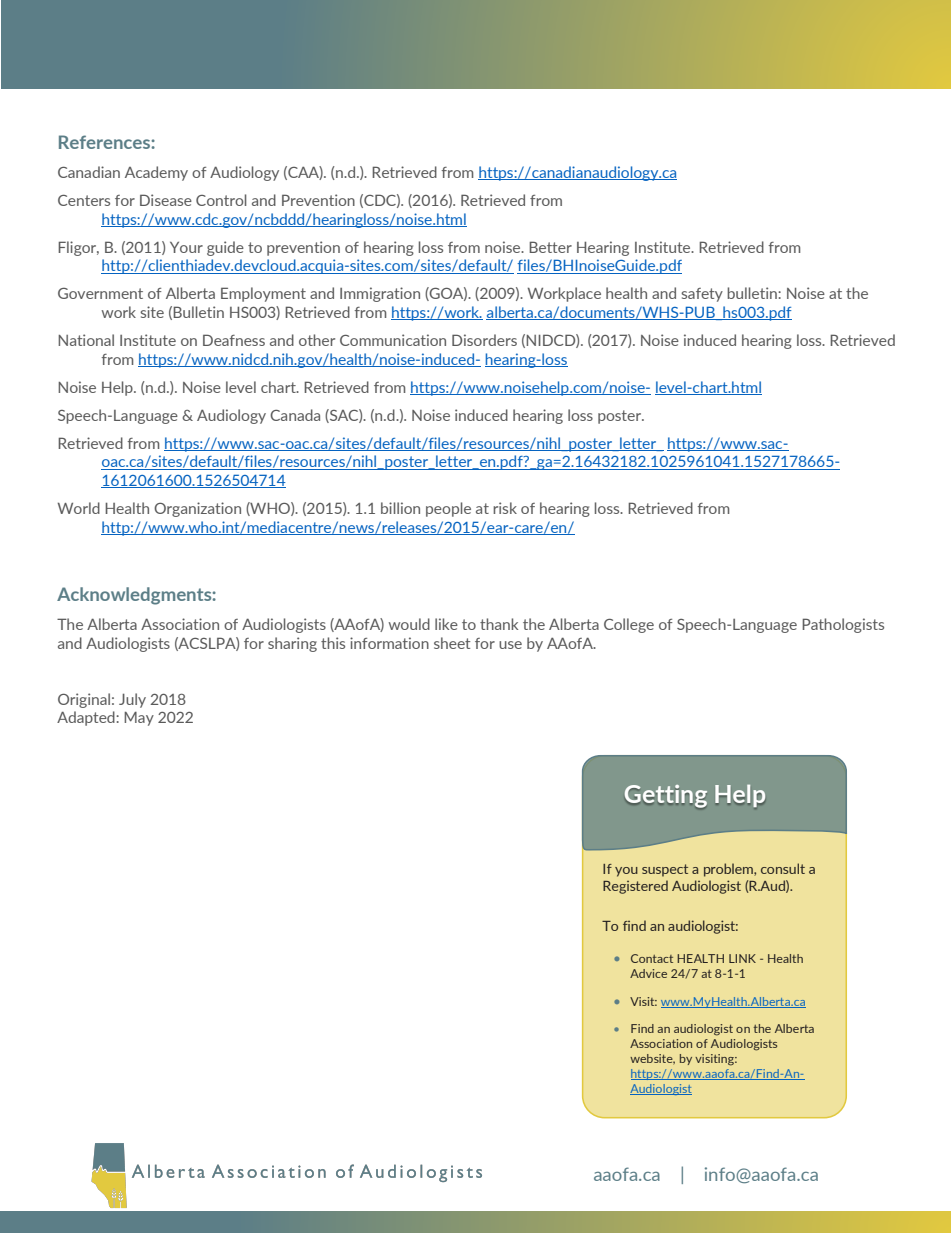 This document has height=1233, width=952. I want to click on like, so click(446, 624).
